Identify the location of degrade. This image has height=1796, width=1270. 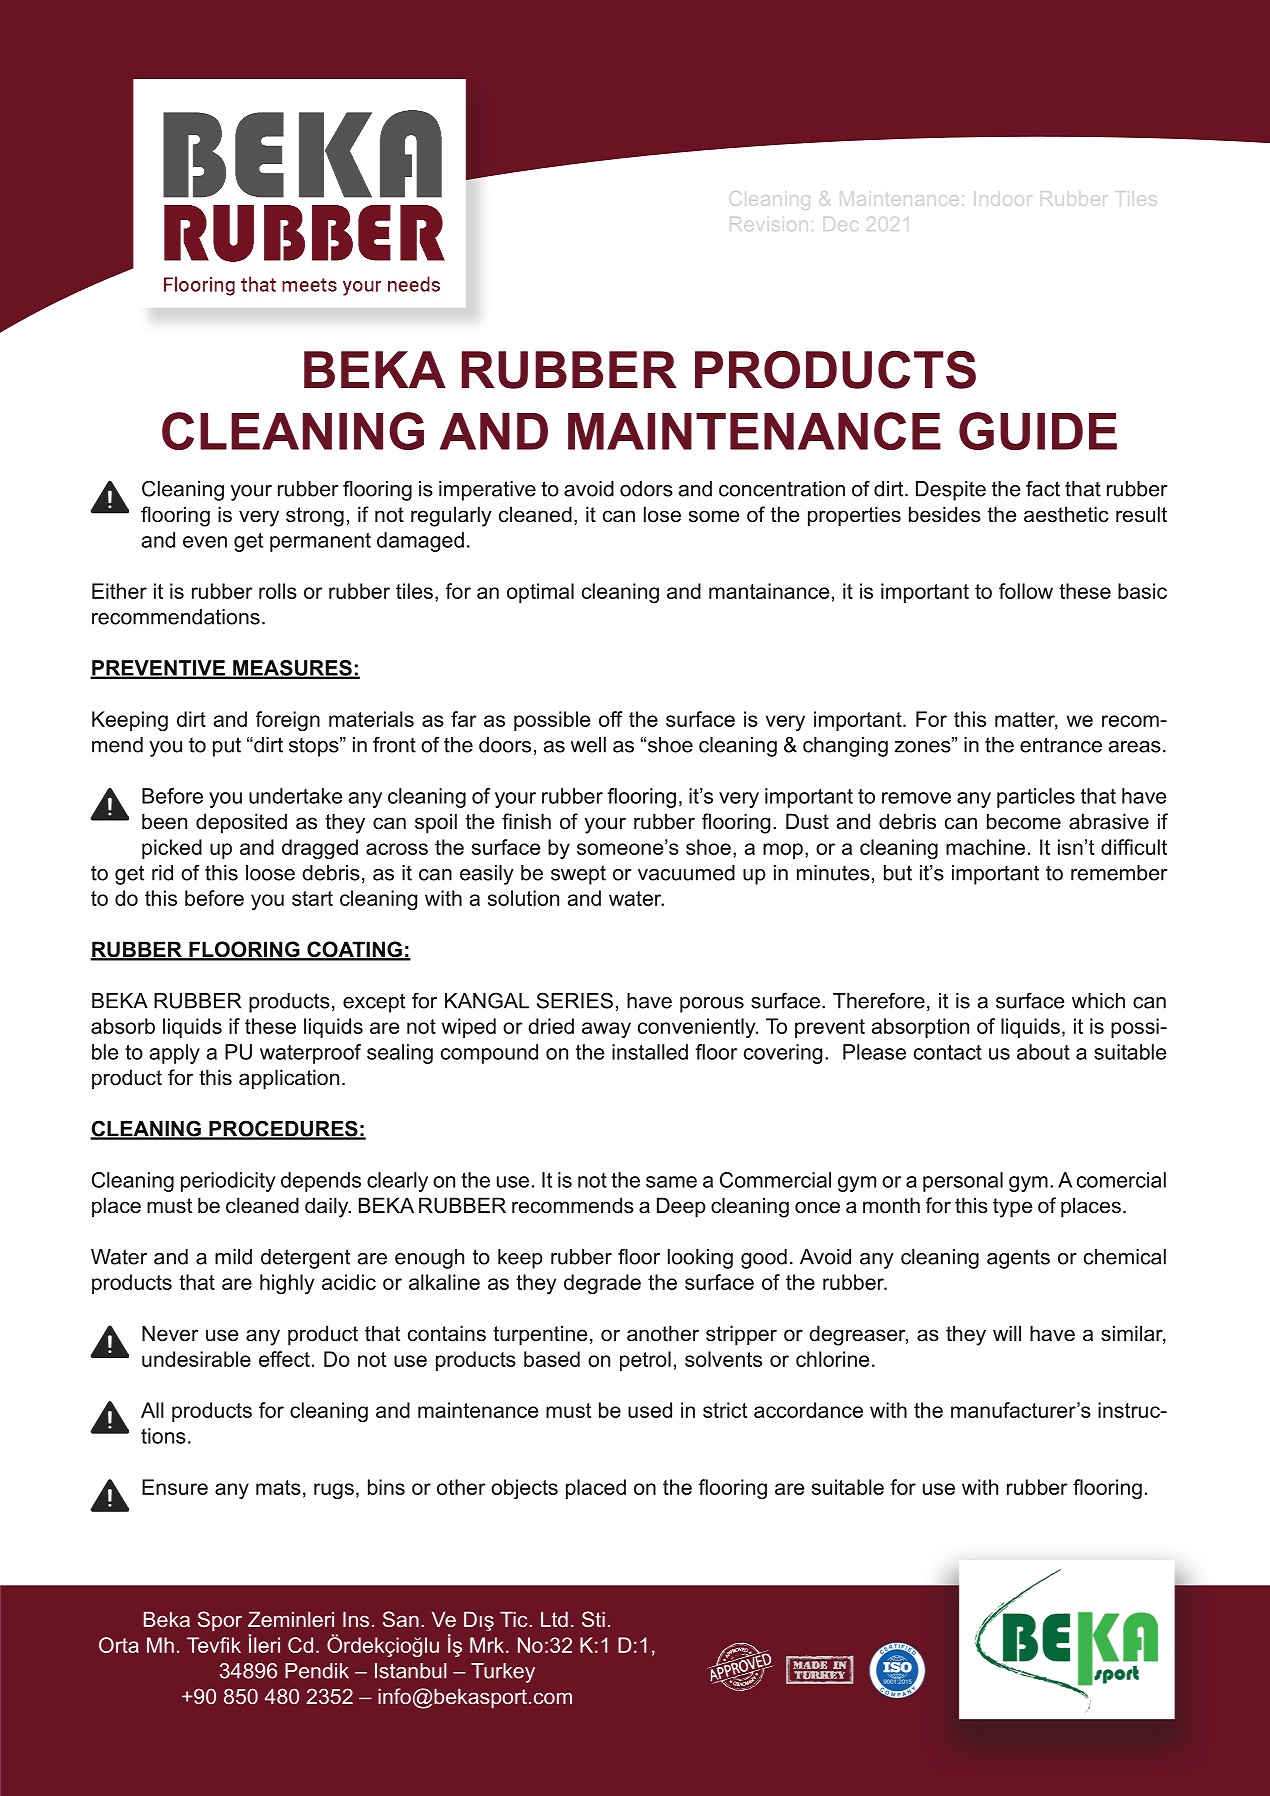
(602, 1284).
